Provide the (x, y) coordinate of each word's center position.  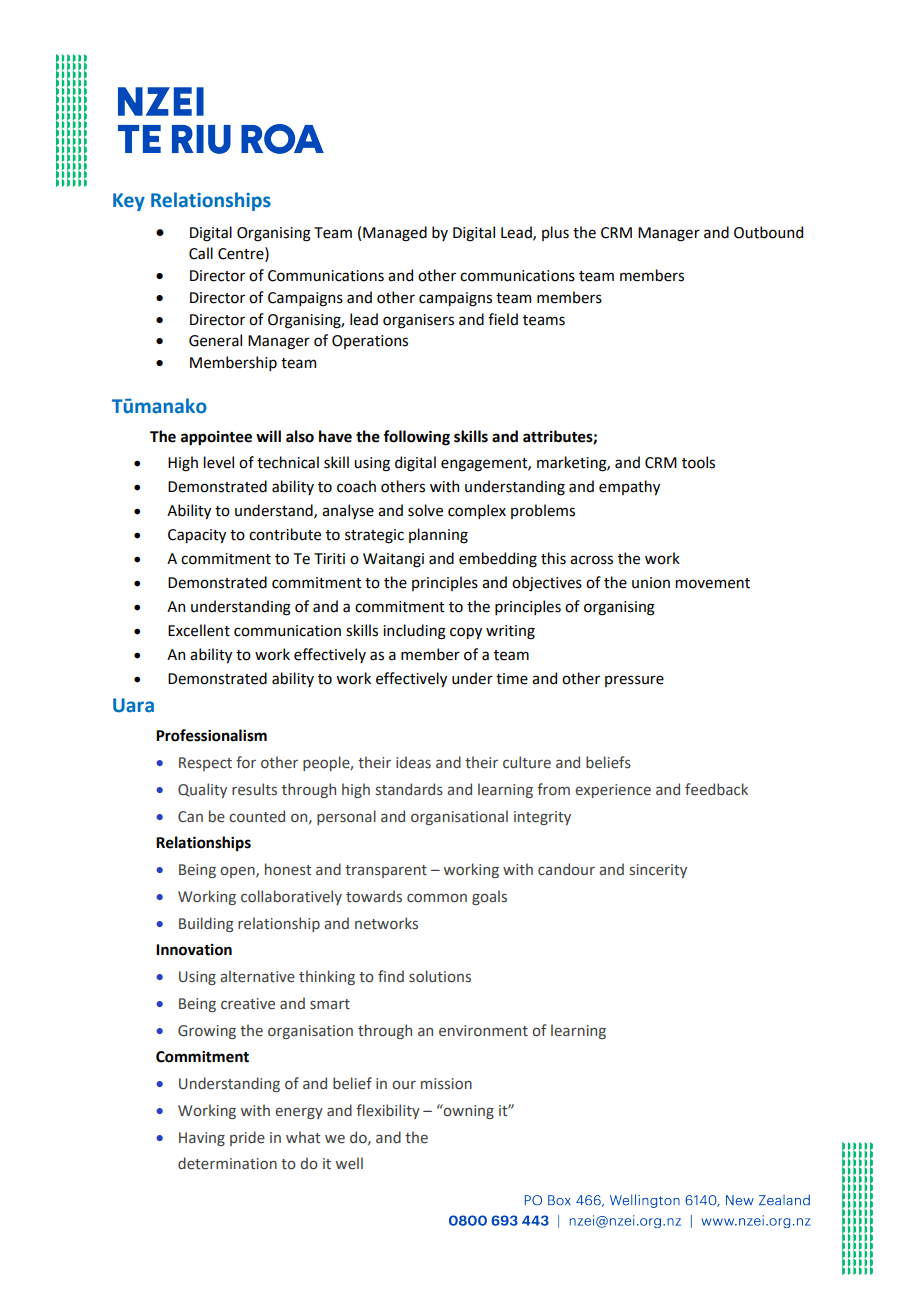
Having (202, 1139)
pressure (634, 681)
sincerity (658, 871)
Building (206, 924)
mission (446, 1084)
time (512, 679)
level (219, 462)
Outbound (768, 232)
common (437, 898)
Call (201, 253)
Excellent (199, 630)
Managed (395, 234)
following (416, 438)
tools (698, 462)
